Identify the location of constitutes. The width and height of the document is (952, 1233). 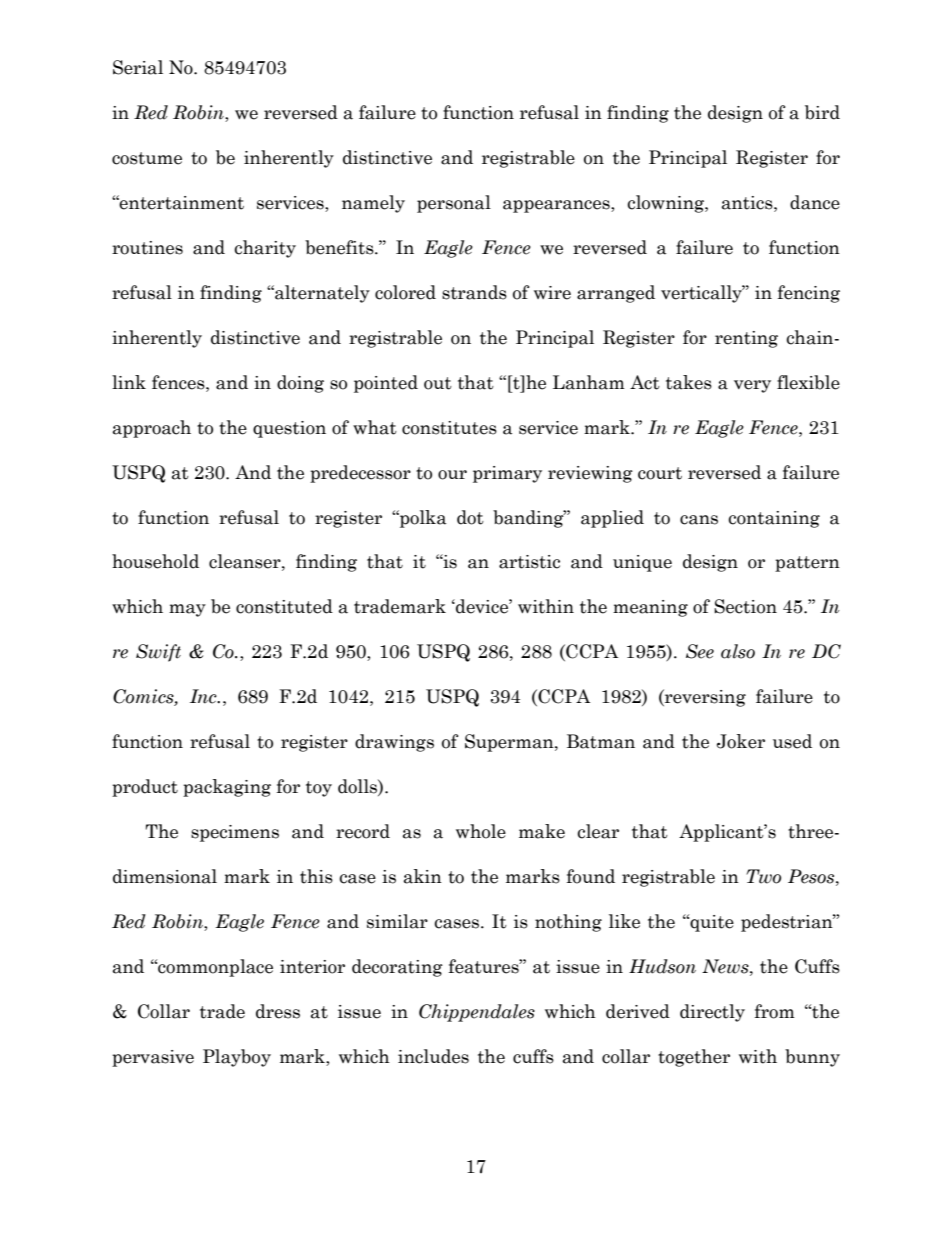
(449, 428).
